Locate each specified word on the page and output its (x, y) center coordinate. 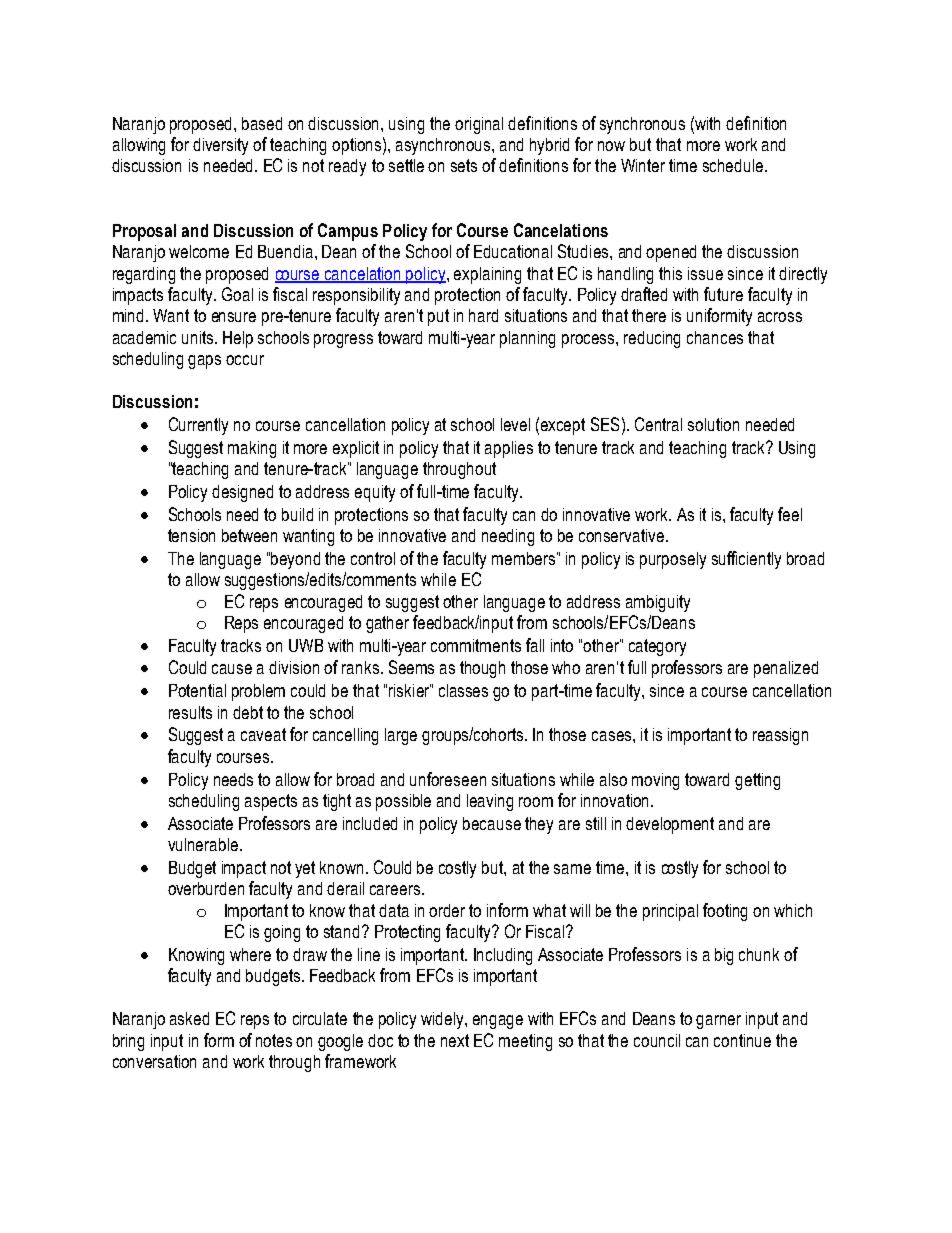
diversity (220, 146)
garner (718, 1022)
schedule (734, 165)
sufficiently (746, 560)
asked (189, 1018)
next (455, 1040)
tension (191, 535)
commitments (476, 645)
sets (464, 165)
